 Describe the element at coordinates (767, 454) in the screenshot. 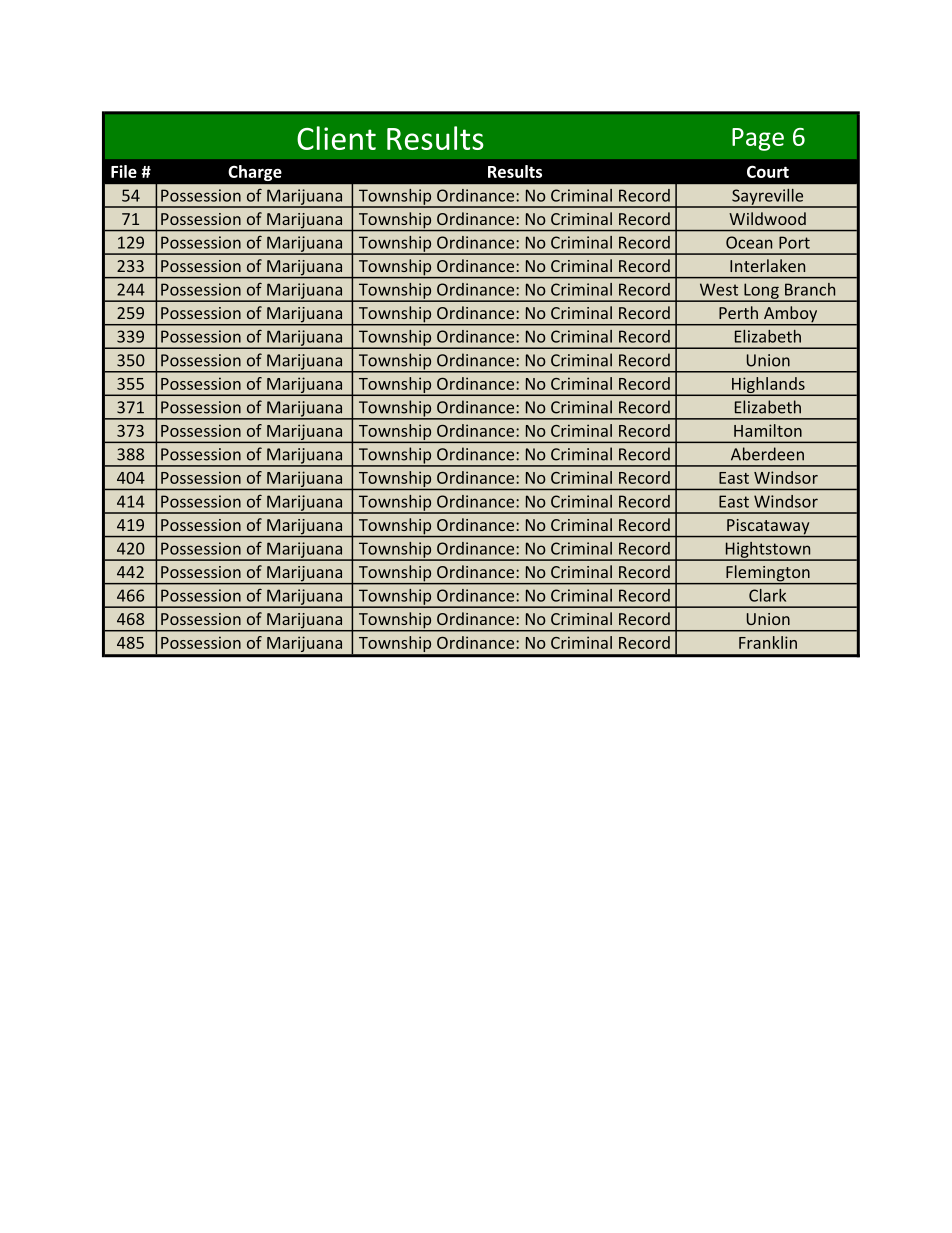

I see `Aberdeen` at that location.
